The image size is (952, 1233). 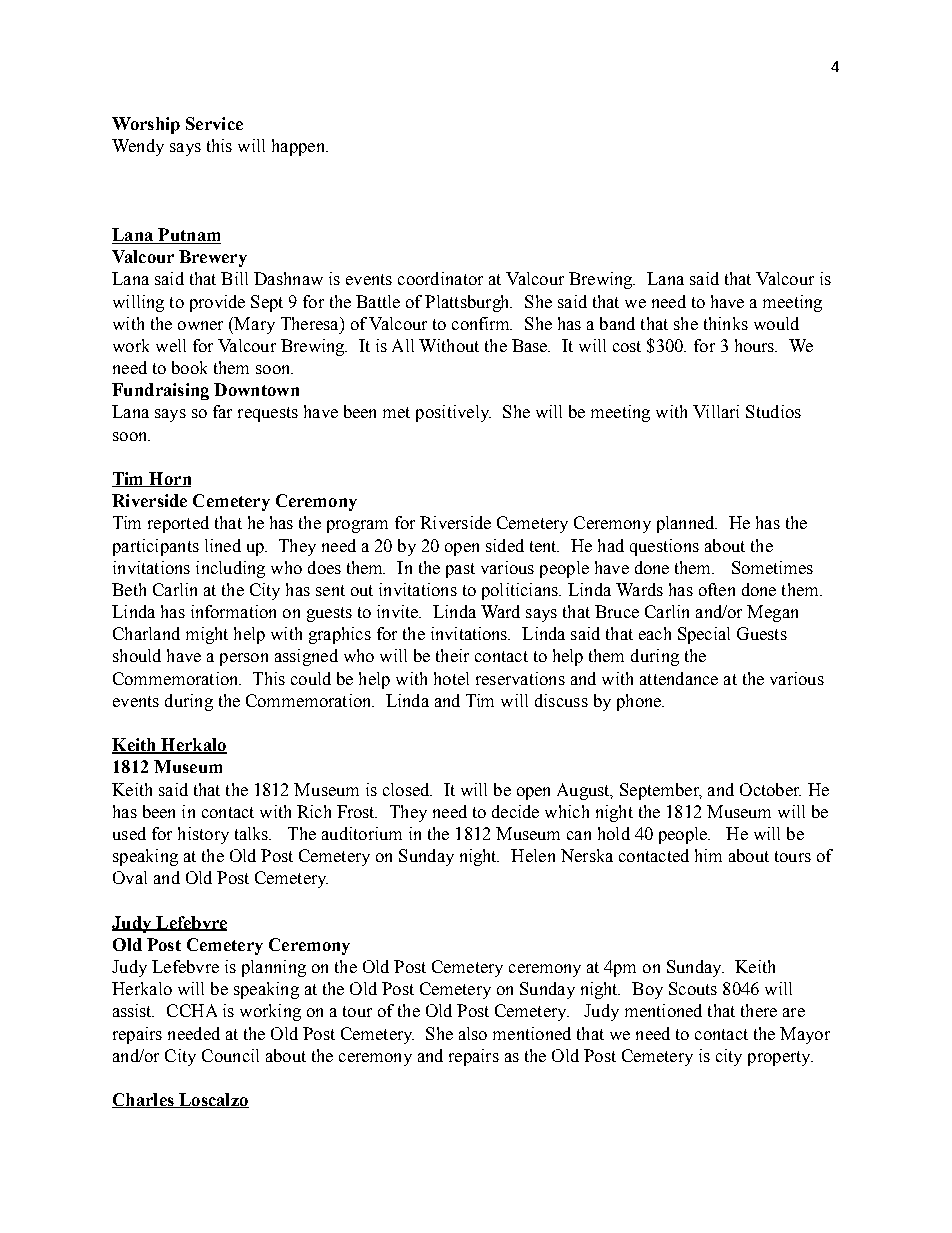 What do you see at coordinates (299, 147) in the page?
I see `happen` at bounding box center [299, 147].
